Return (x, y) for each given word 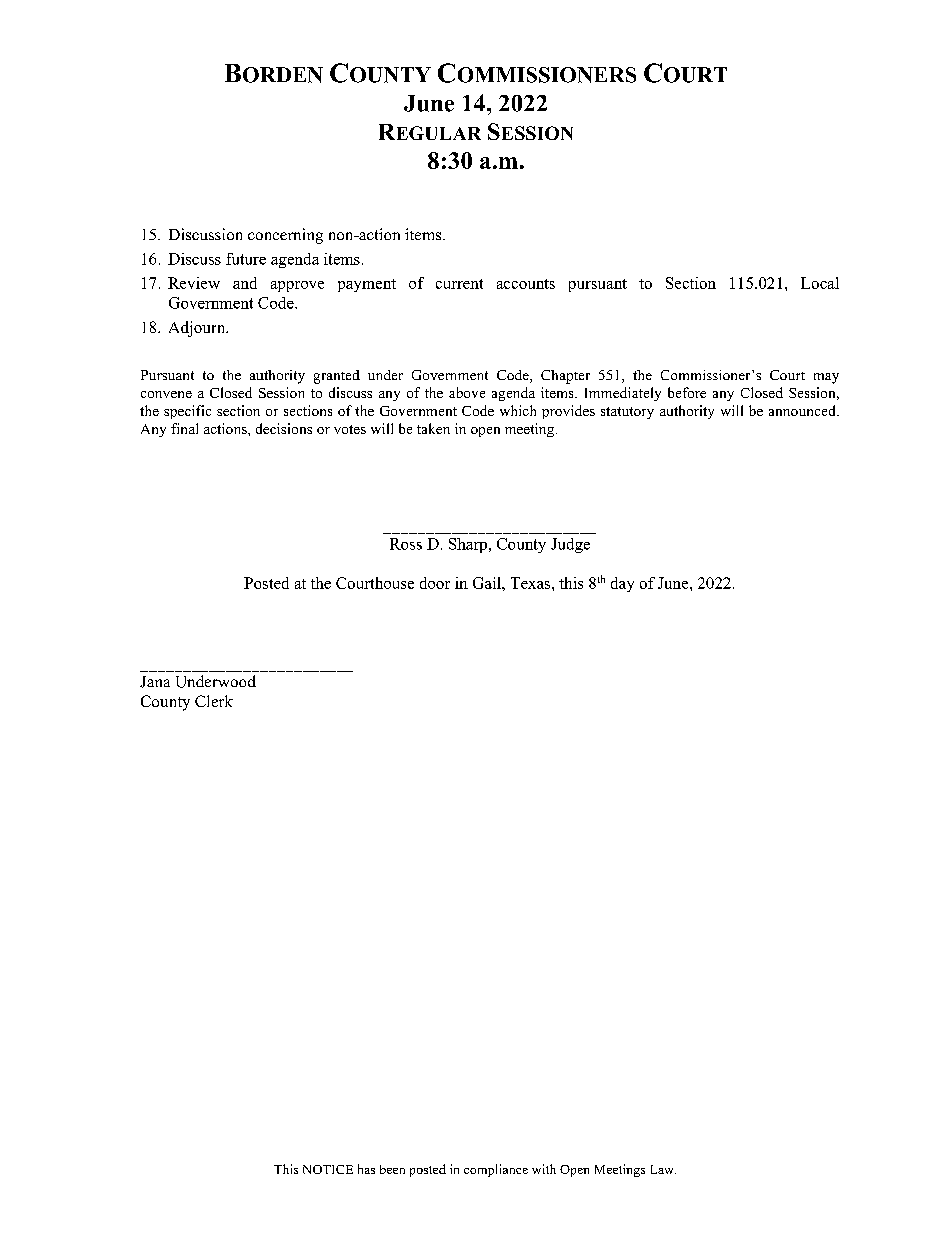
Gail (488, 583)
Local (820, 283)
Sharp (469, 545)
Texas (532, 583)
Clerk (214, 701)
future (246, 259)
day (622, 584)
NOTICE (328, 1169)
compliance (496, 1170)
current (459, 284)
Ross (406, 544)
